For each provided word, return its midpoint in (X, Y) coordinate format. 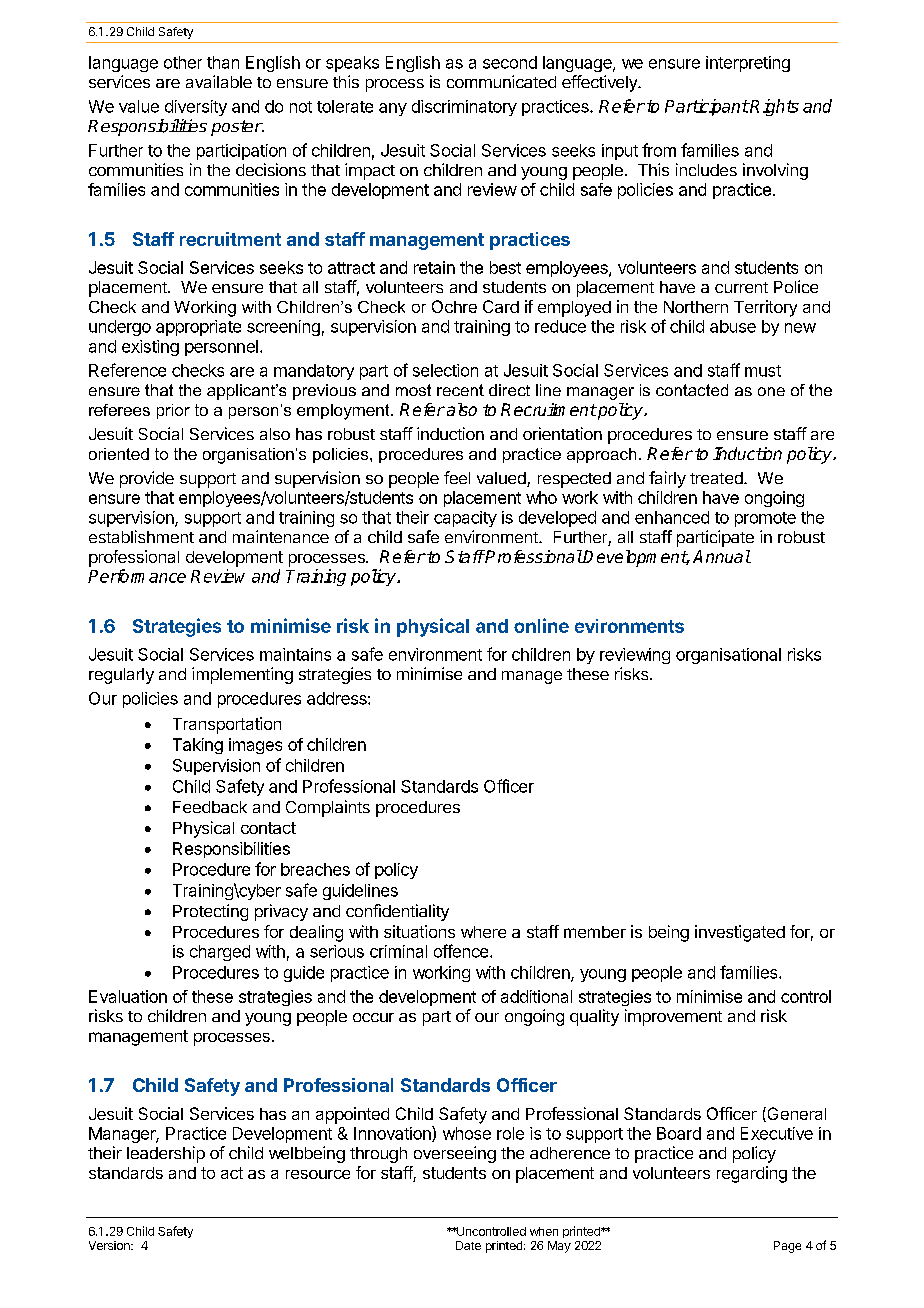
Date (468, 1245)
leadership (166, 1154)
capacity (465, 519)
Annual (722, 556)
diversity (196, 108)
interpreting (748, 64)
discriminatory (464, 108)
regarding (752, 1174)
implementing (242, 675)
